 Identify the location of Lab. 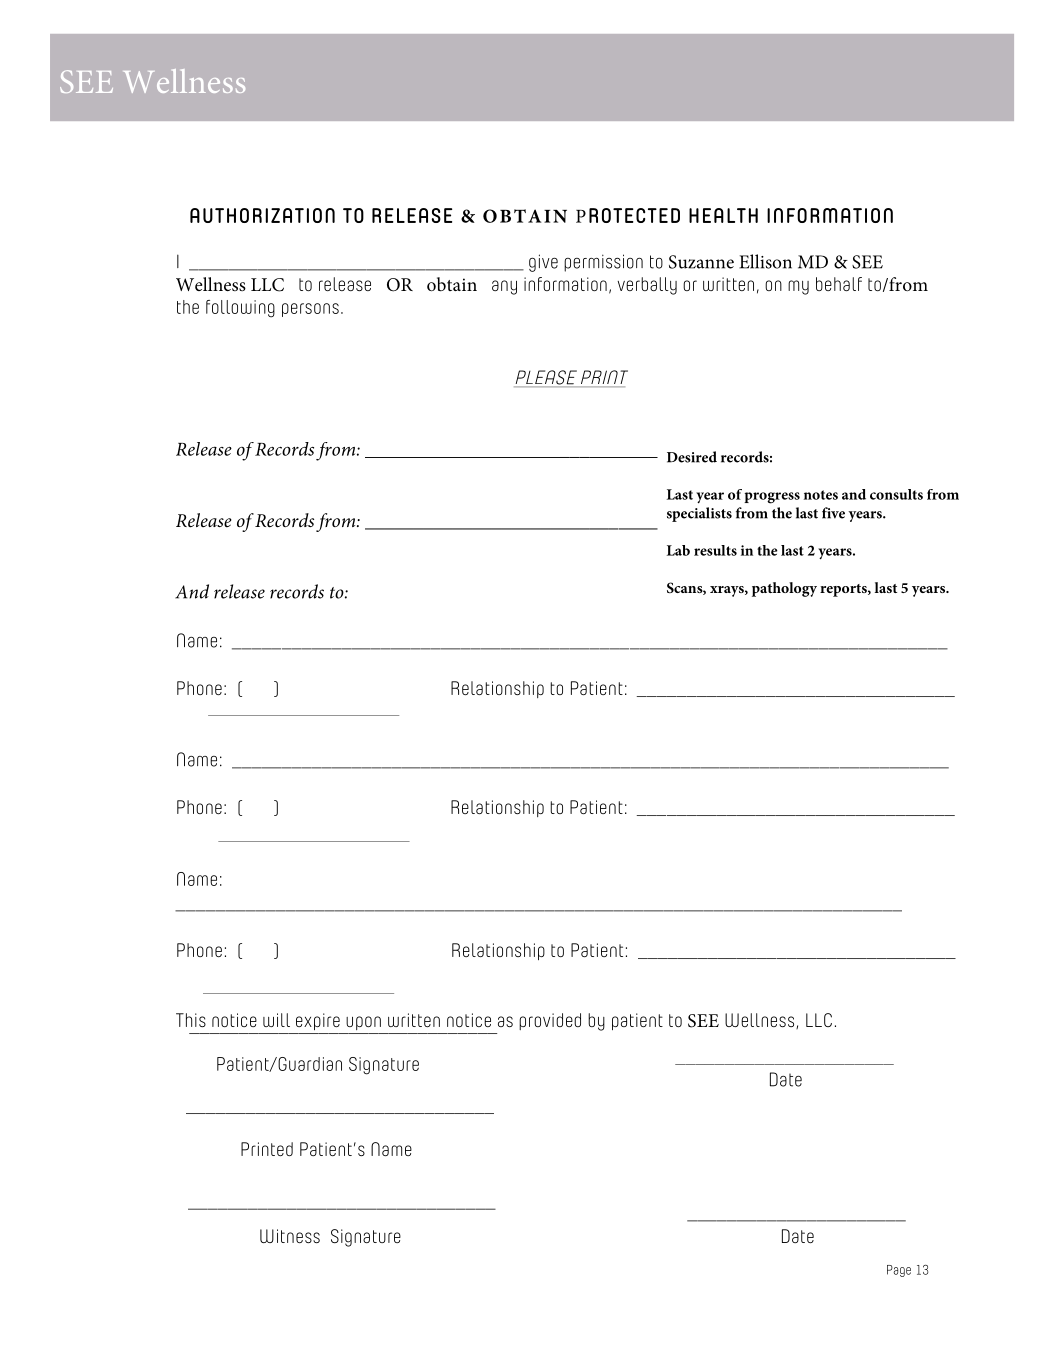
(678, 550).
